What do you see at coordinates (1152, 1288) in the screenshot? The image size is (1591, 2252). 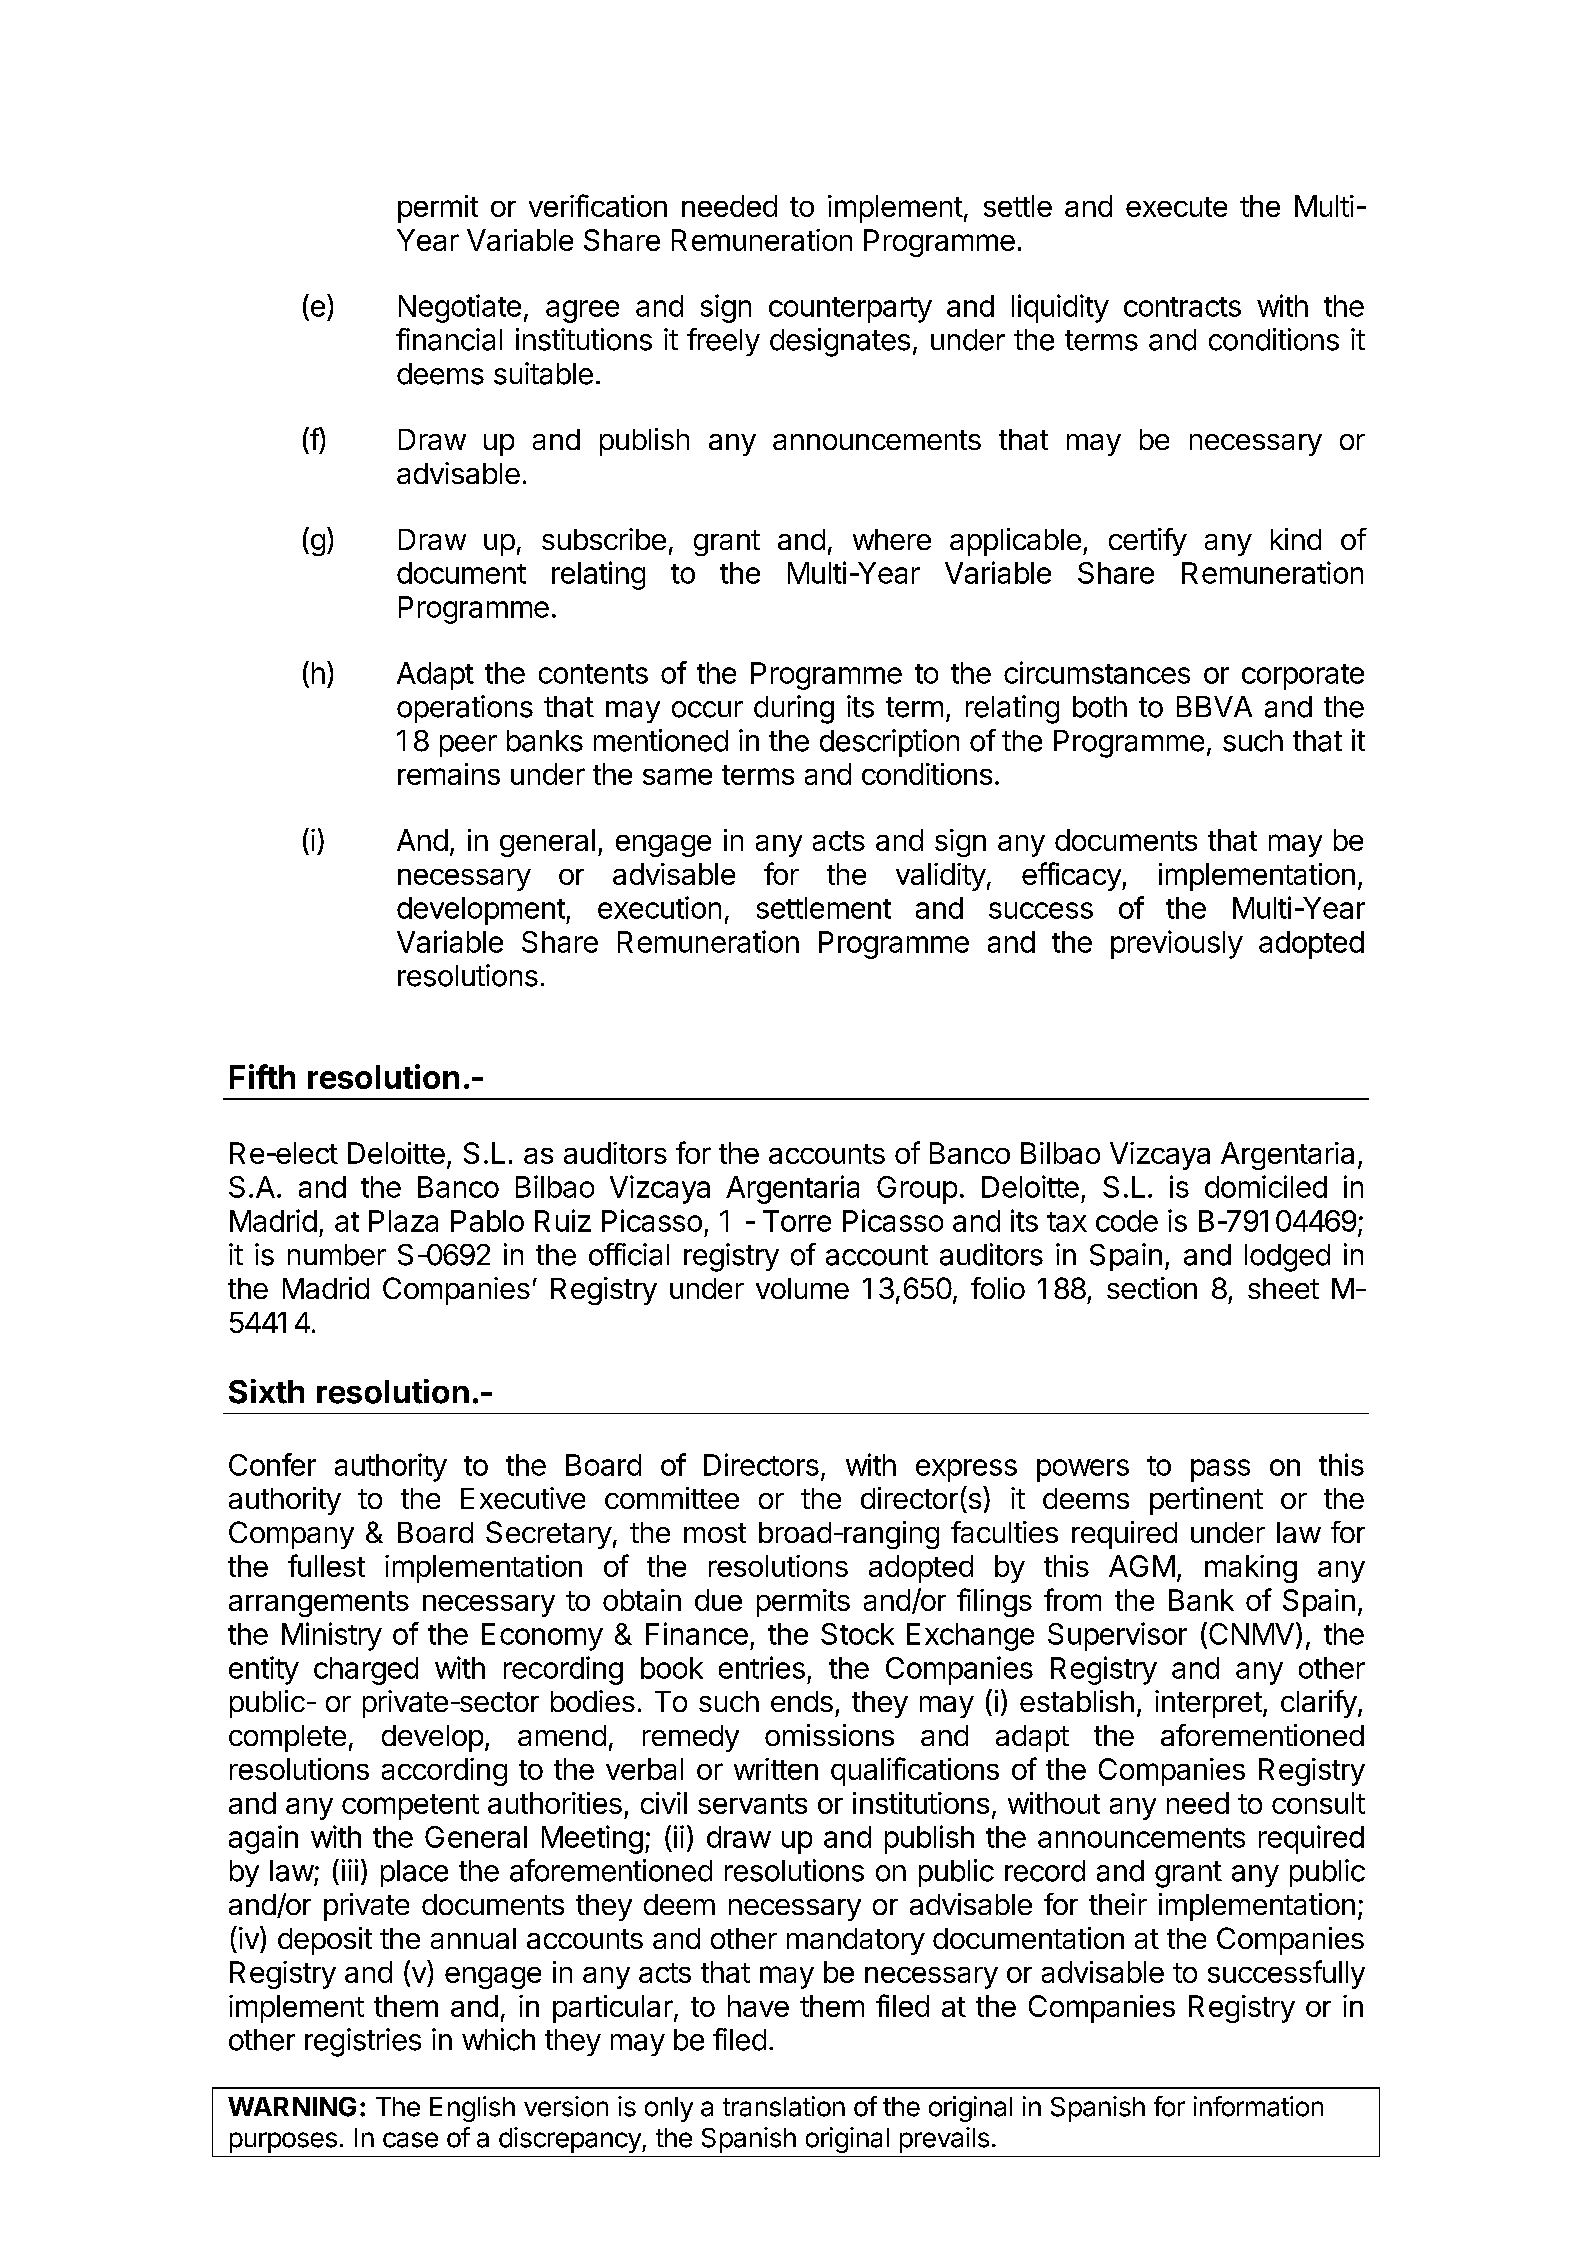 I see `section` at bounding box center [1152, 1288].
